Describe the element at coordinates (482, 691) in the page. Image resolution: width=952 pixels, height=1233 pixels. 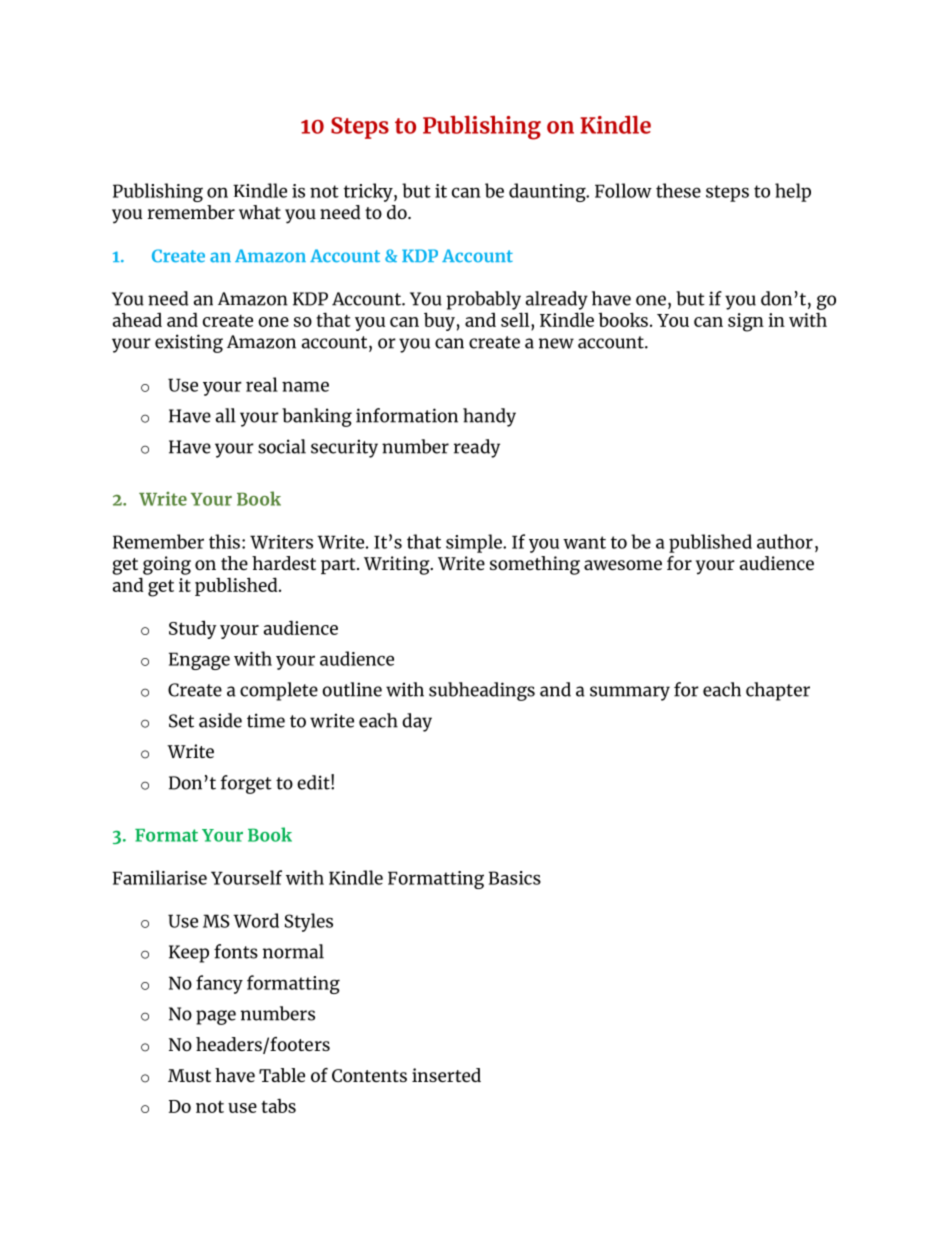
I see `subheadings` at that location.
